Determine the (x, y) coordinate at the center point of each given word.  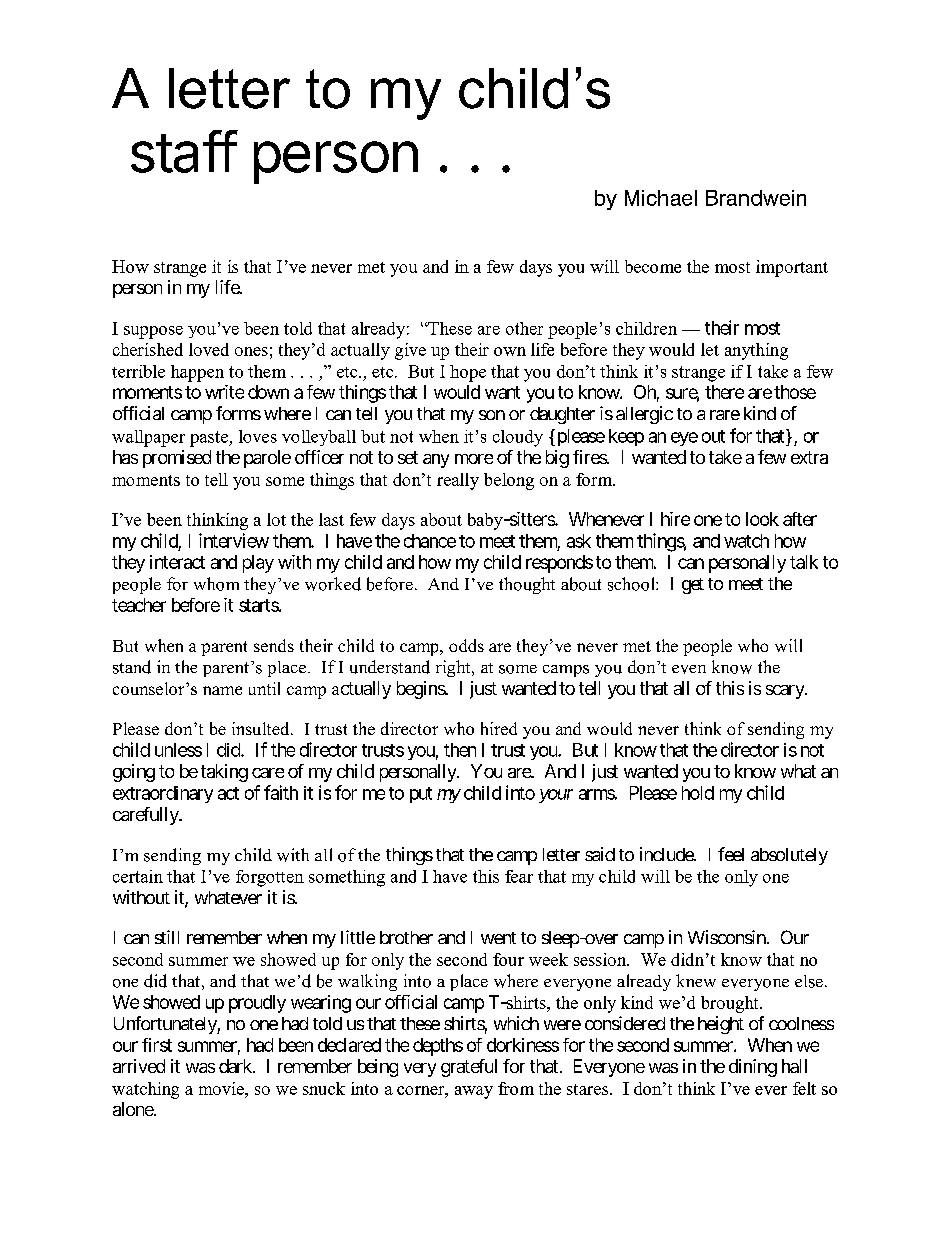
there (724, 392)
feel (731, 854)
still (167, 937)
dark (236, 1066)
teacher (139, 605)
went (498, 938)
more (474, 459)
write (224, 392)
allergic (644, 415)
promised (177, 459)
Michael (661, 198)
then (460, 750)
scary (786, 692)
